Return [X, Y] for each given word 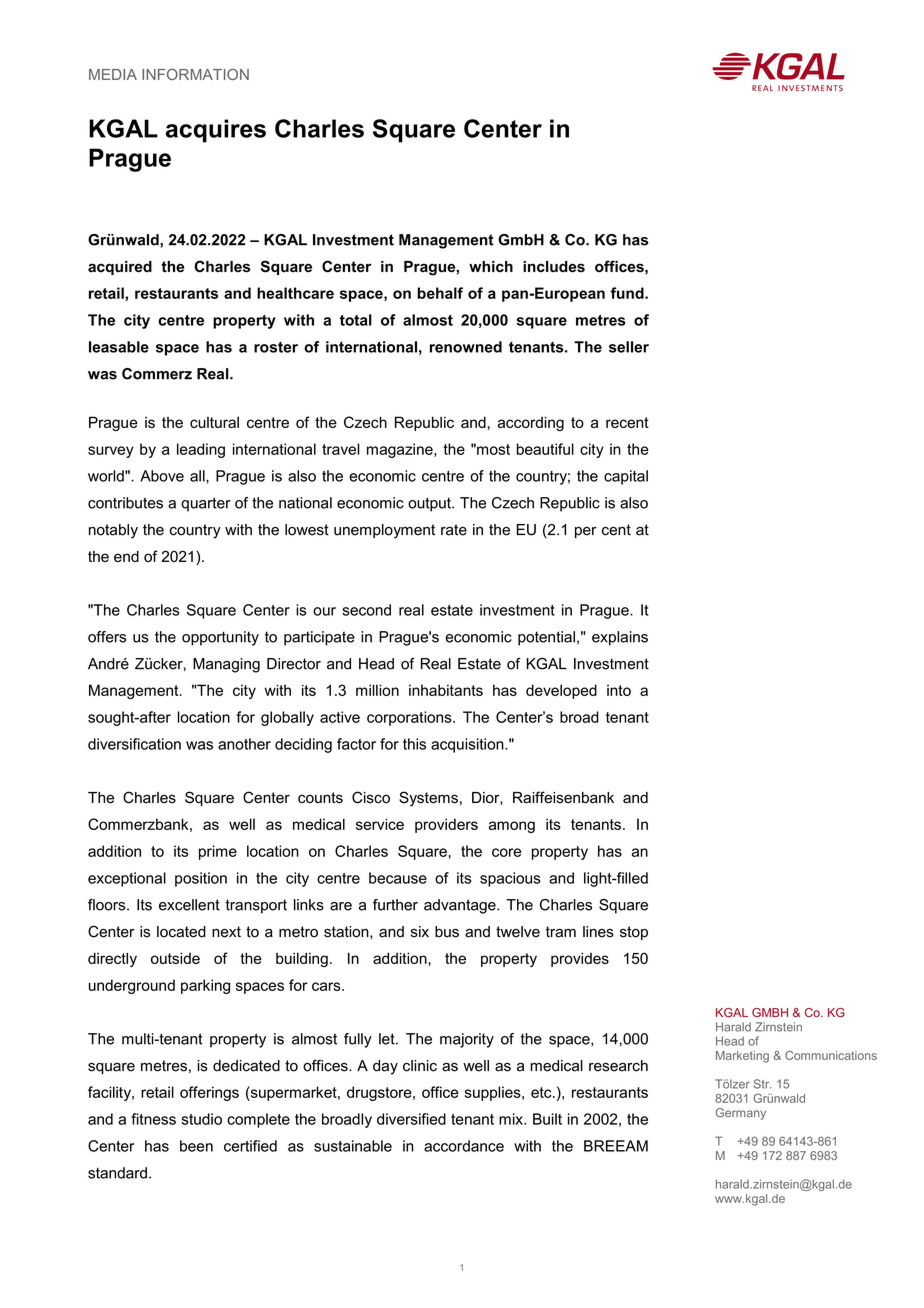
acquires [216, 131]
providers [446, 825]
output [430, 504]
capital [626, 477]
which [491, 266]
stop [634, 933]
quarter [206, 504]
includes [554, 266]
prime [218, 852]
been [196, 1146]
